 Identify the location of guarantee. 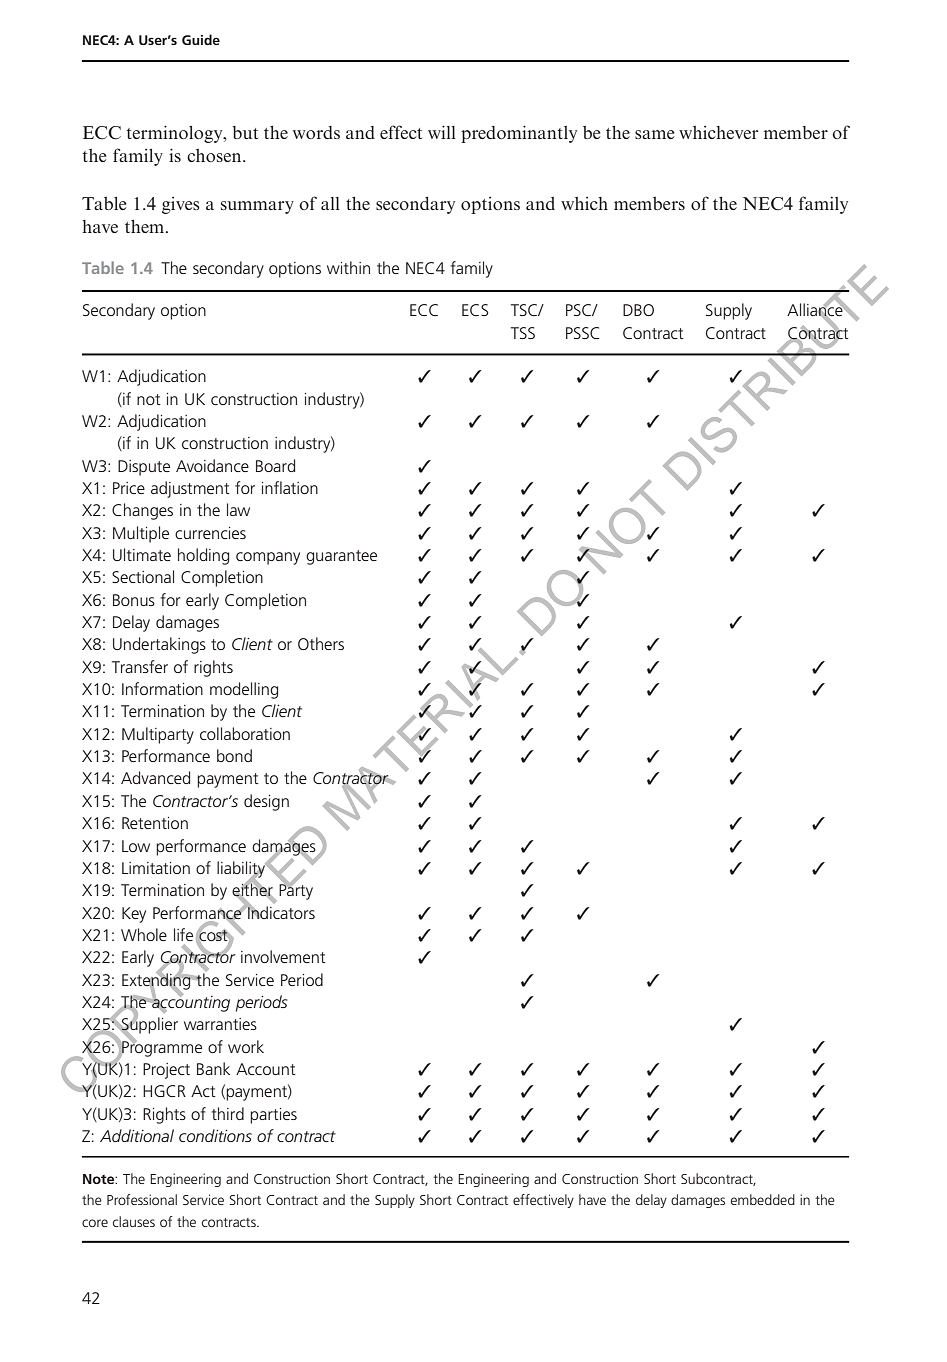
(341, 557).
